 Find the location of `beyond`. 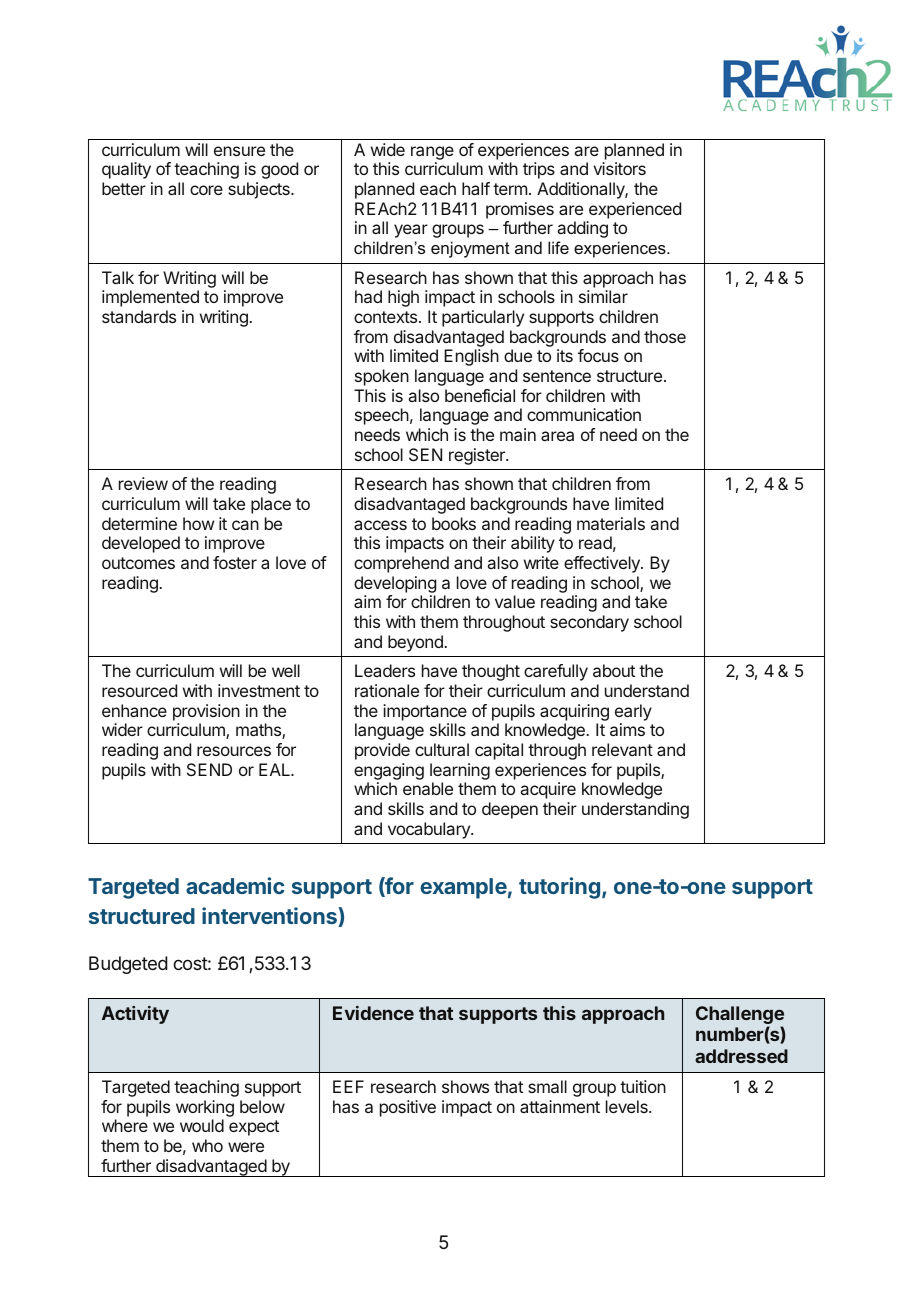

beyond is located at coordinates (416, 643).
